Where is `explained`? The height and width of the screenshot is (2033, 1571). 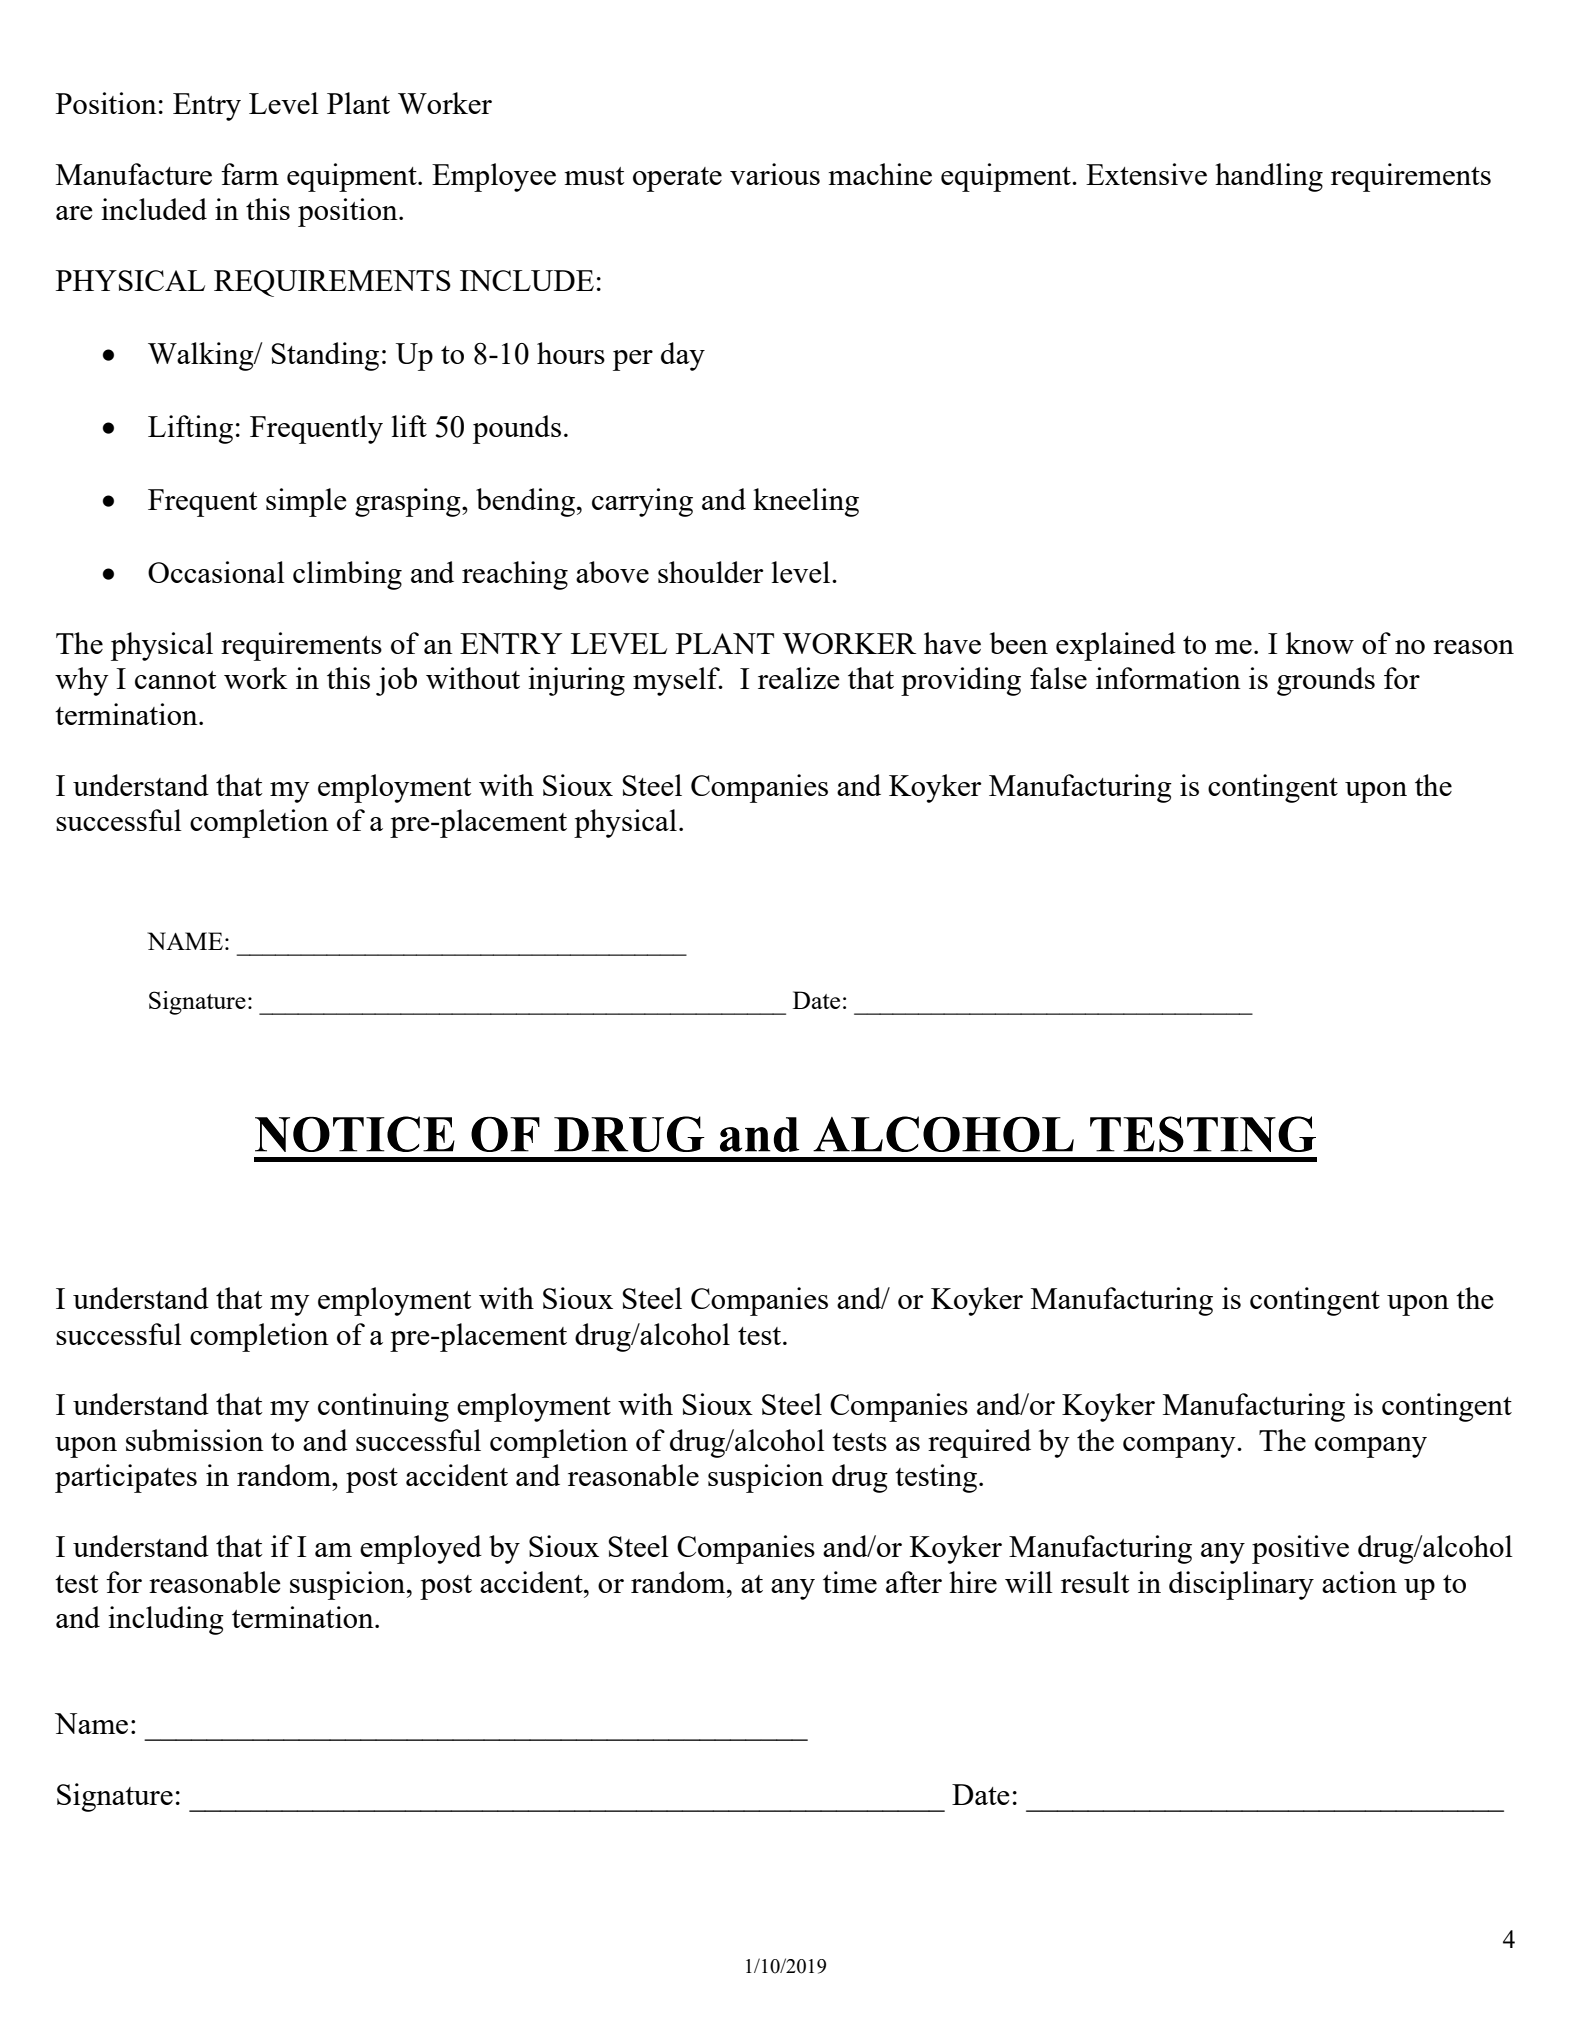 explained is located at coordinates (1116, 646).
